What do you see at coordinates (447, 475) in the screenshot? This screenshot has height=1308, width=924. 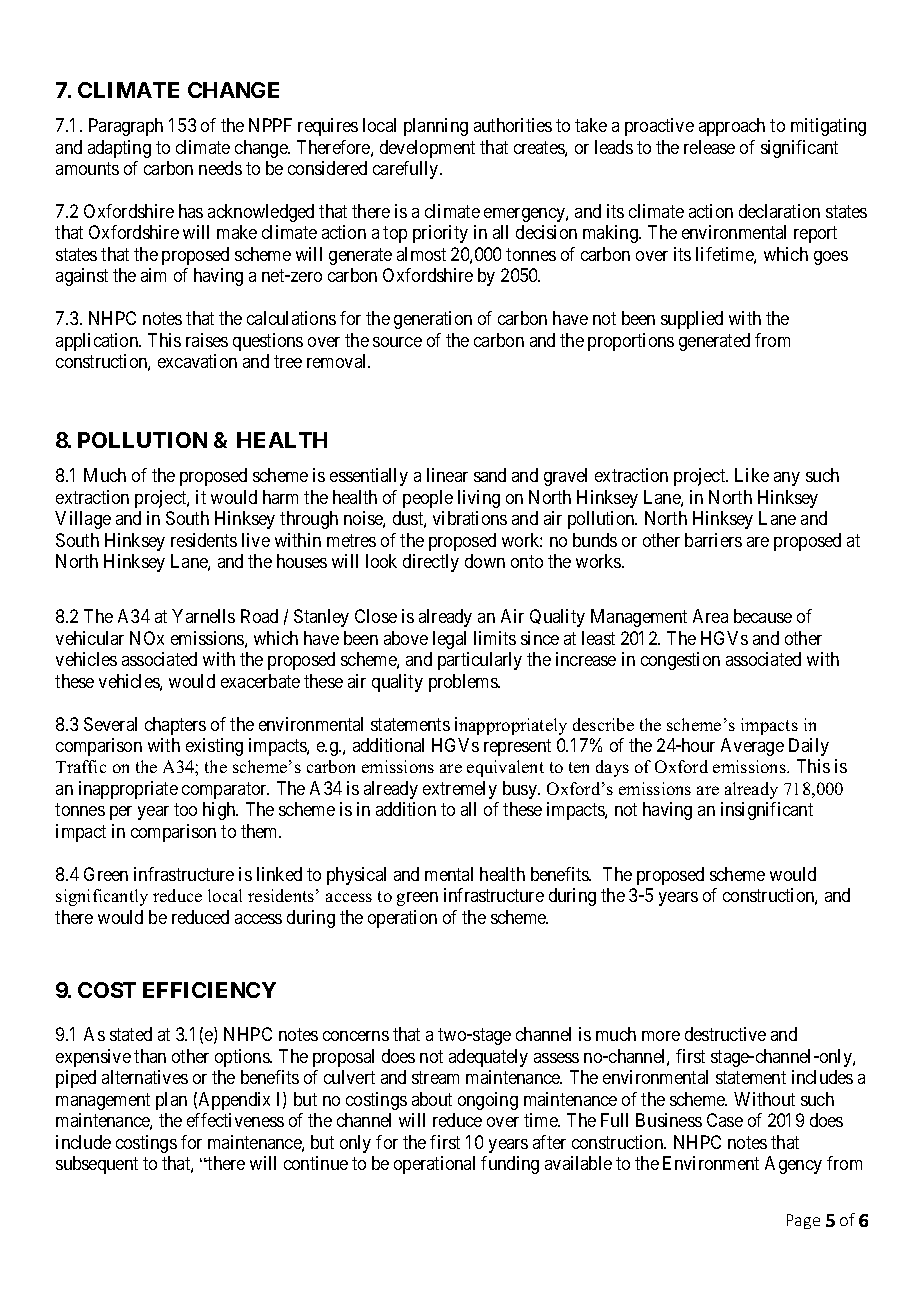 I see `linear` at bounding box center [447, 475].
